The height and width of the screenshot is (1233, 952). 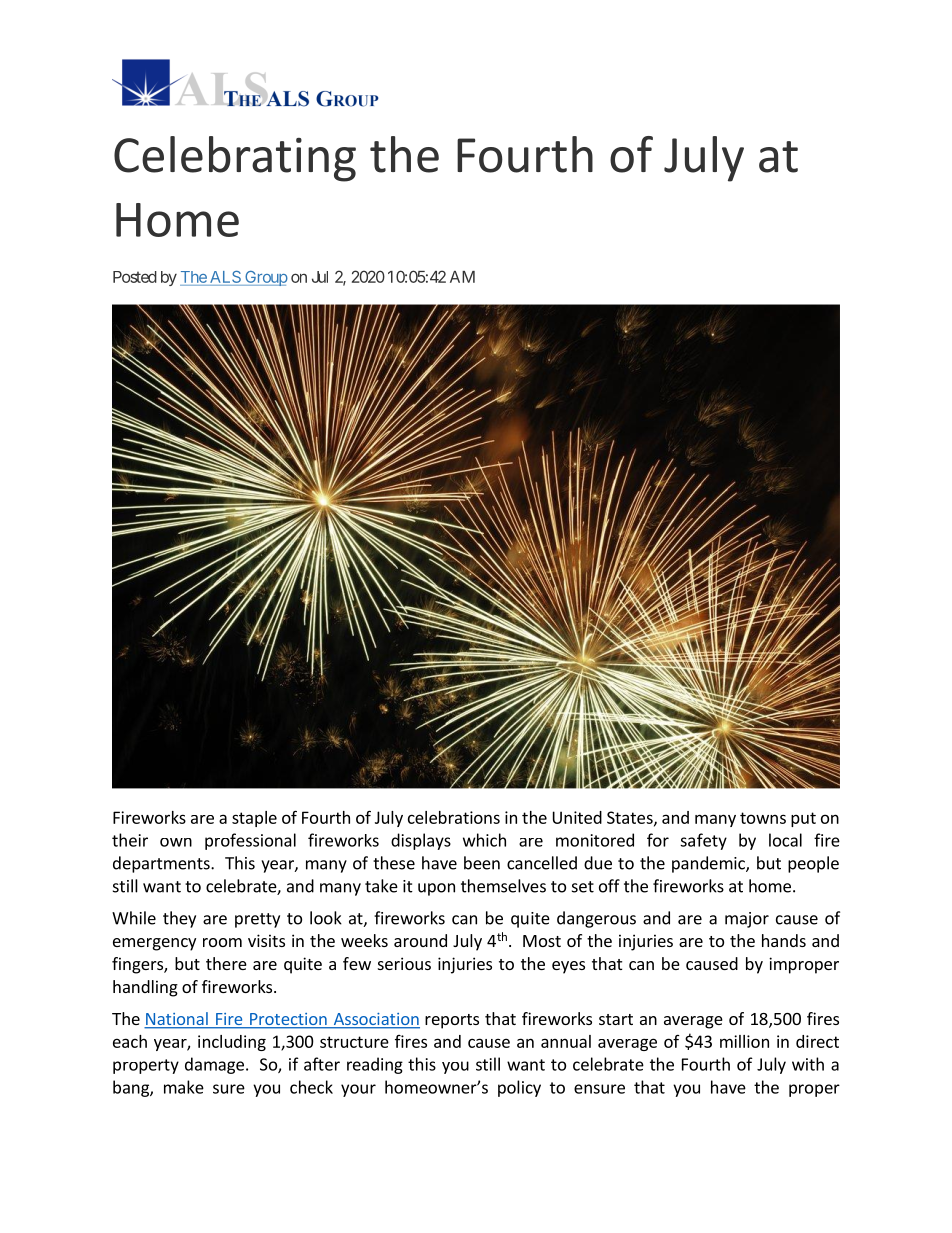 I want to click on towns, so click(x=763, y=818).
